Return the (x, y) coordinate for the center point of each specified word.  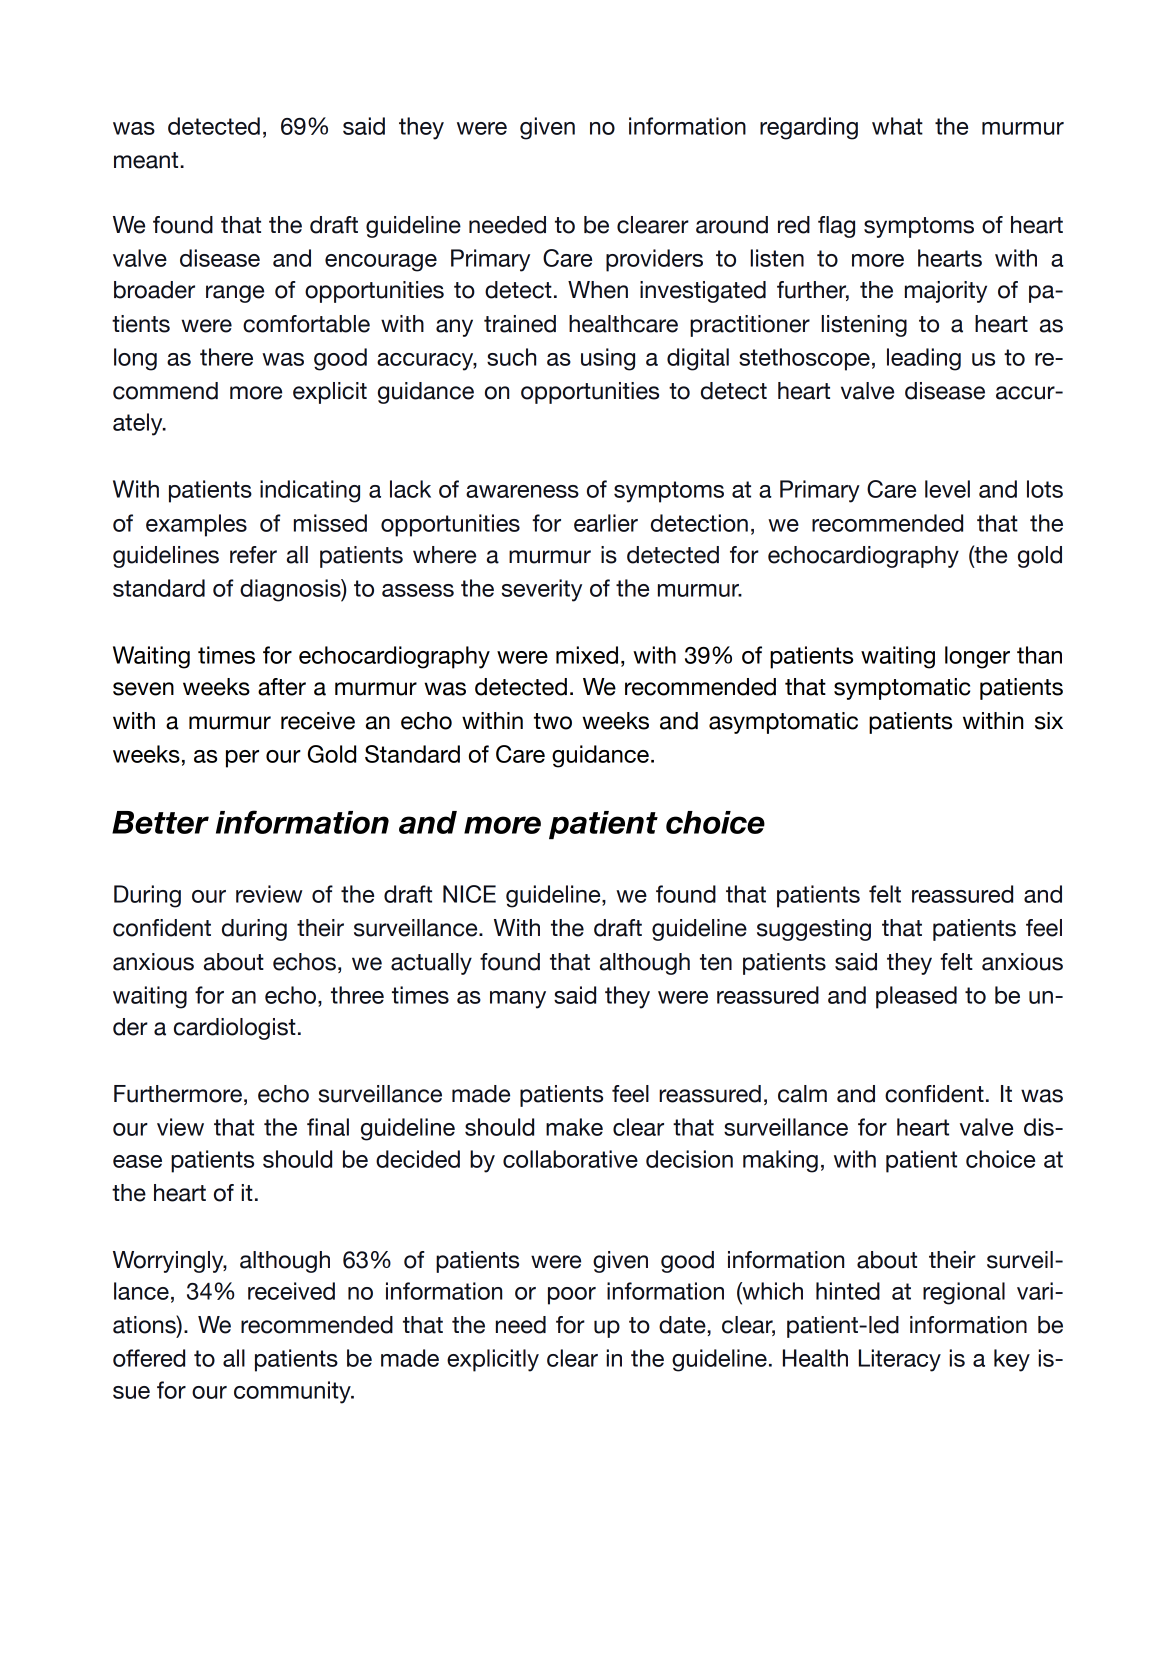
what (897, 126)
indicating (310, 491)
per (242, 759)
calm (802, 1094)
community (293, 1392)
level (947, 489)
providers (654, 260)
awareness (522, 491)
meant (147, 160)
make (574, 1127)
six (1049, 721)
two (553, 721)
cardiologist (235, 1029)
